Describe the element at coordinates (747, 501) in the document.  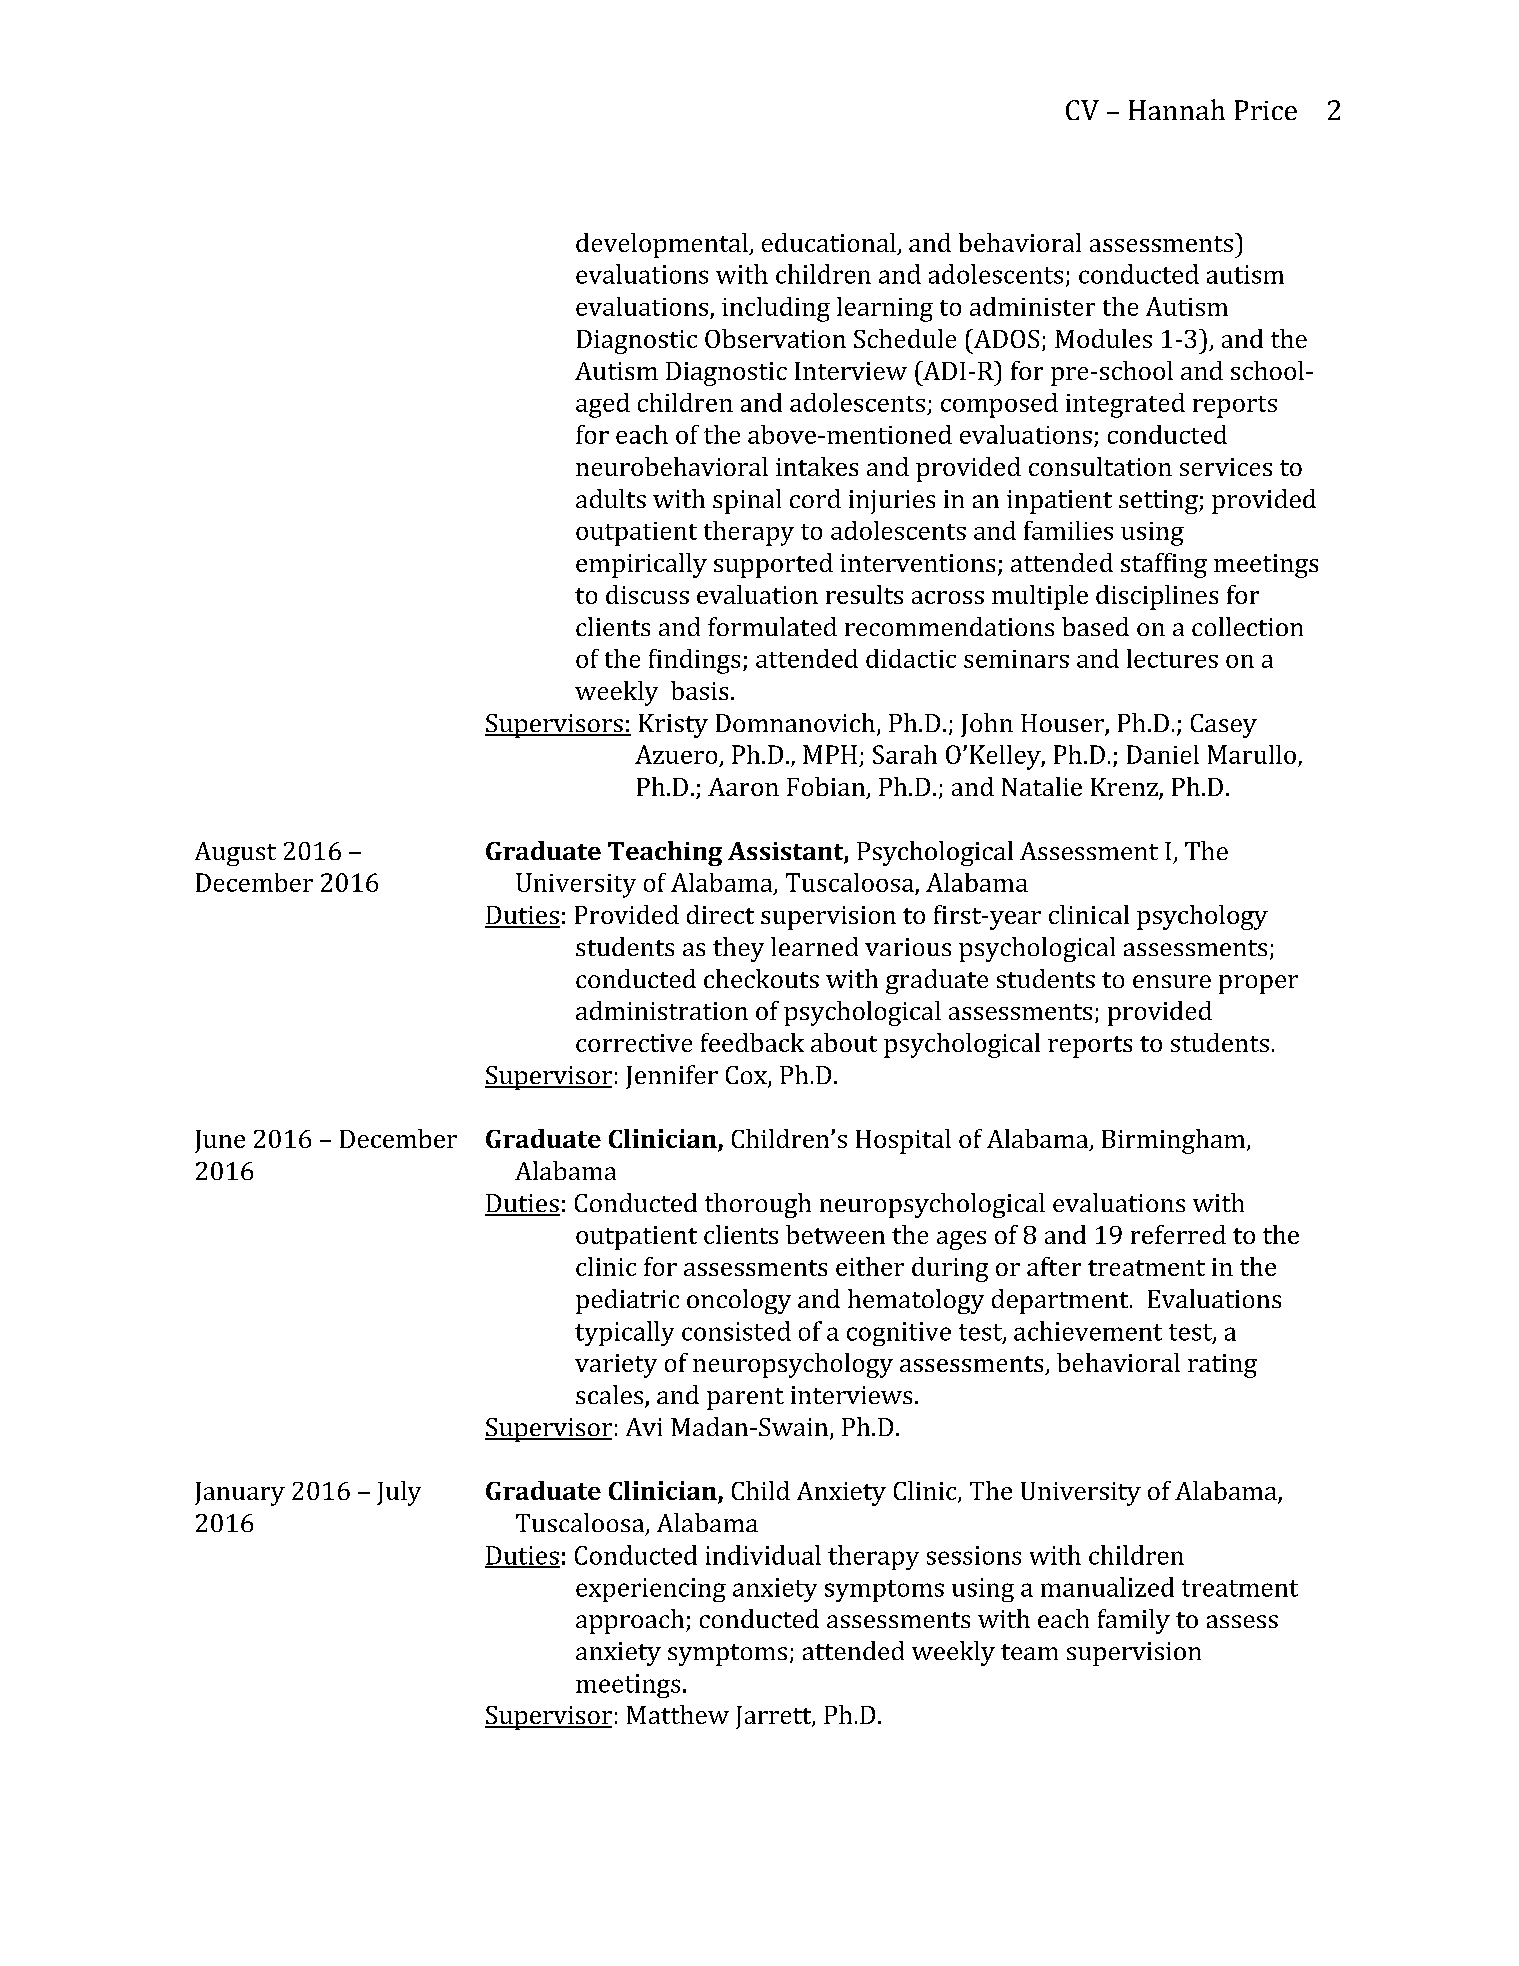
I see `spinal` at that location.
